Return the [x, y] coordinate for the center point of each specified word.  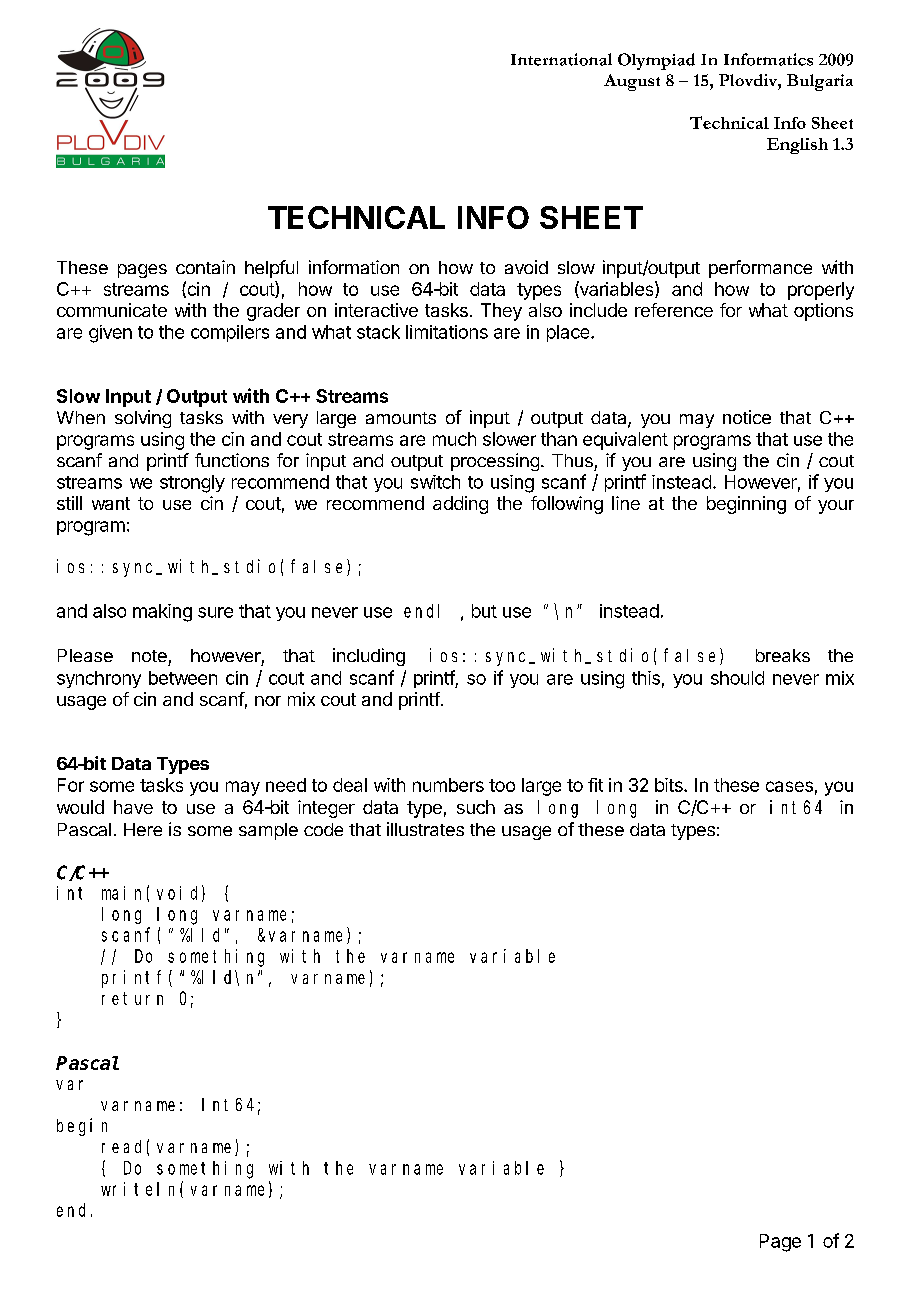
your [836, 507]
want [111, 503]
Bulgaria [820, 82]
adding [460, 505]
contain [205, 267]
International [561, 59]
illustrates [425, 829]
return [132, 998]
